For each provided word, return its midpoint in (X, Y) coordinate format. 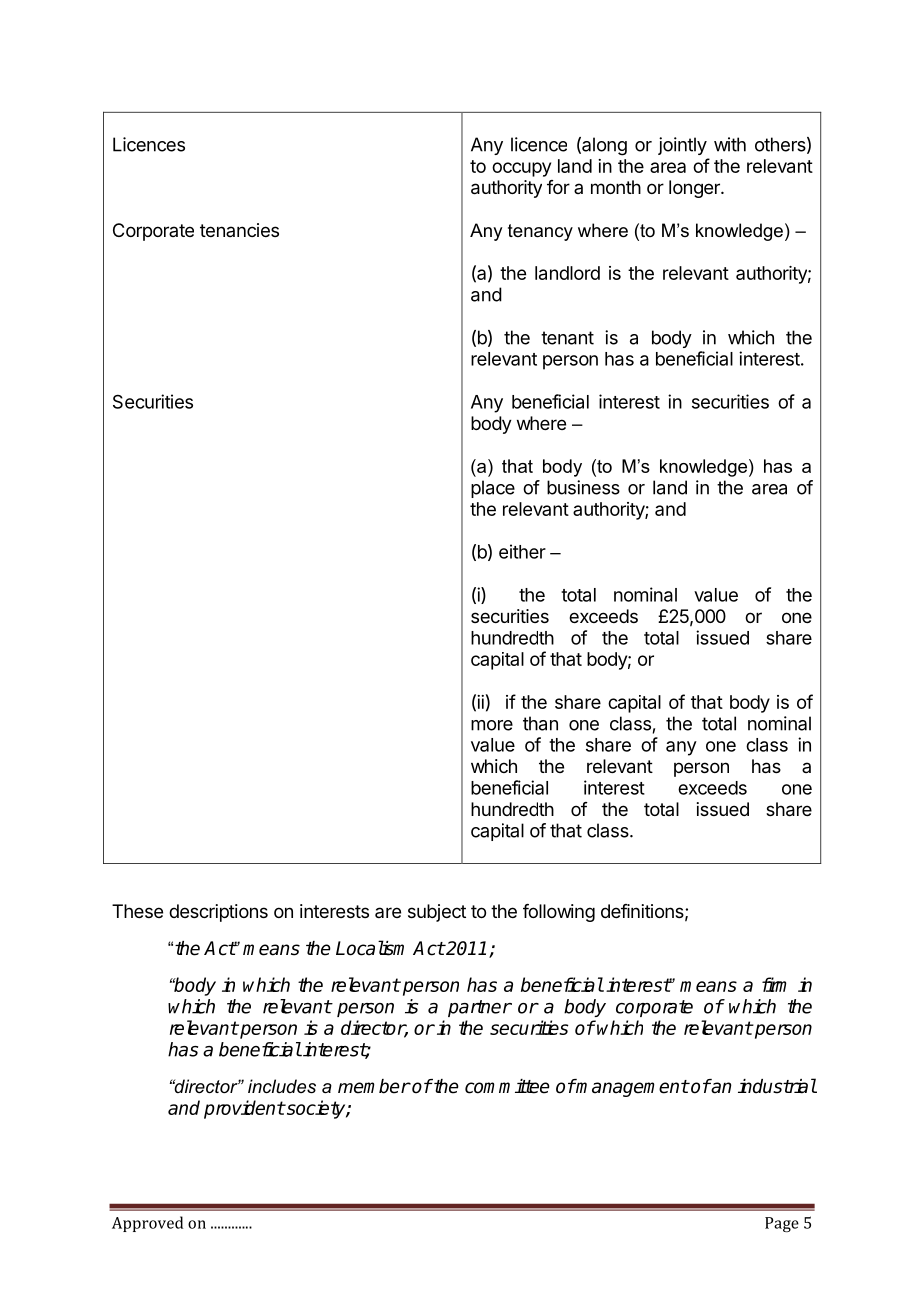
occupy (521, 169)
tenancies (239, 230)
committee (507, 1086)
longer (695, 189)
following (559, 913)
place (493, 489)
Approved (147, 1224)
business (583, 487)
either (522, 551)
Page (782, 1224)
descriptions (218, 913)
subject (437, 913)
